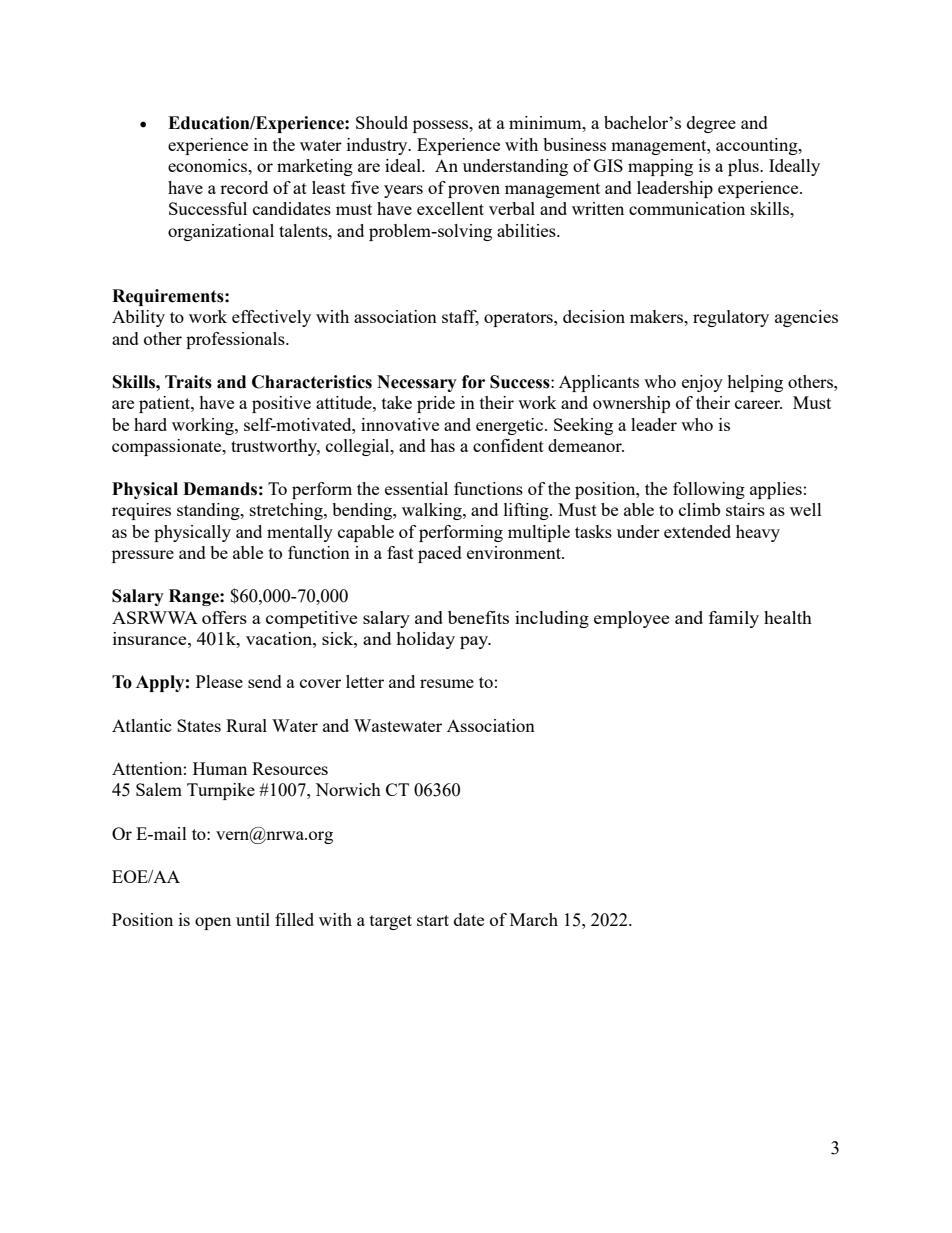 This screenshot has width=952, height=1233. What do you see at coordinates (447, 683) in the screenshot?
I see `resume` at bounding box center [447, 683].
